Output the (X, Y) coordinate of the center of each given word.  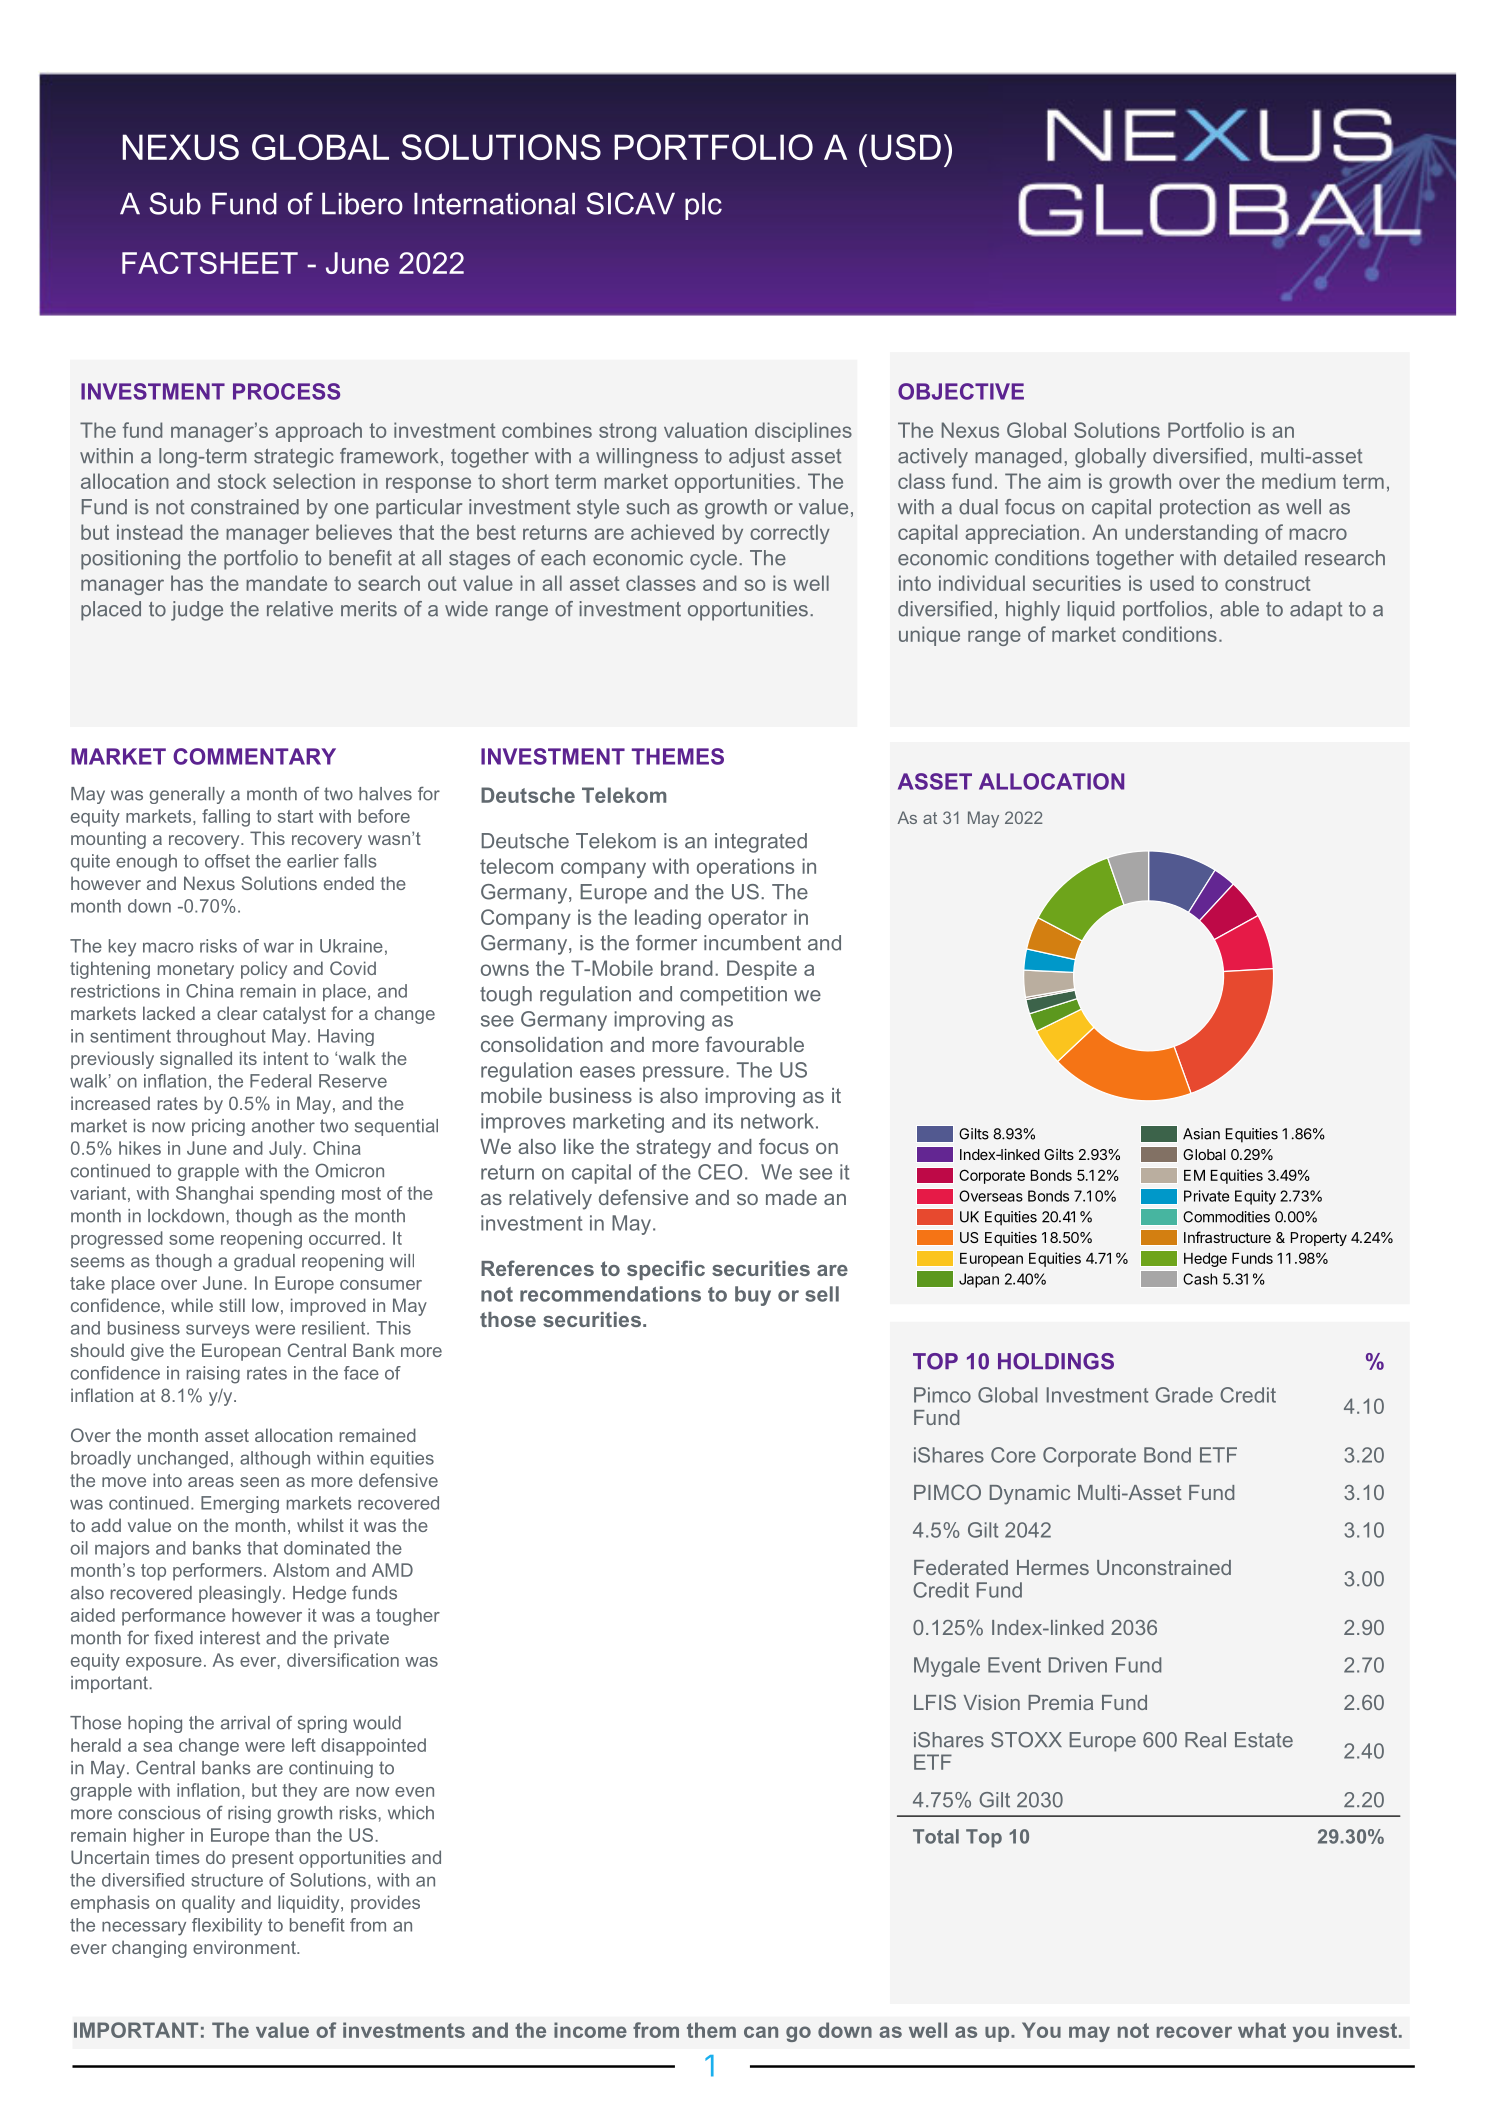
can (761, 2032)
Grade (1184, 1395)
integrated (761, 843)
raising (213, 1375)
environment (245, 1947)
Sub (175, 203)
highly (1033, 611)
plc (703, 206)
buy (753, 1296)
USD (906, 147)
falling (226, 818)
